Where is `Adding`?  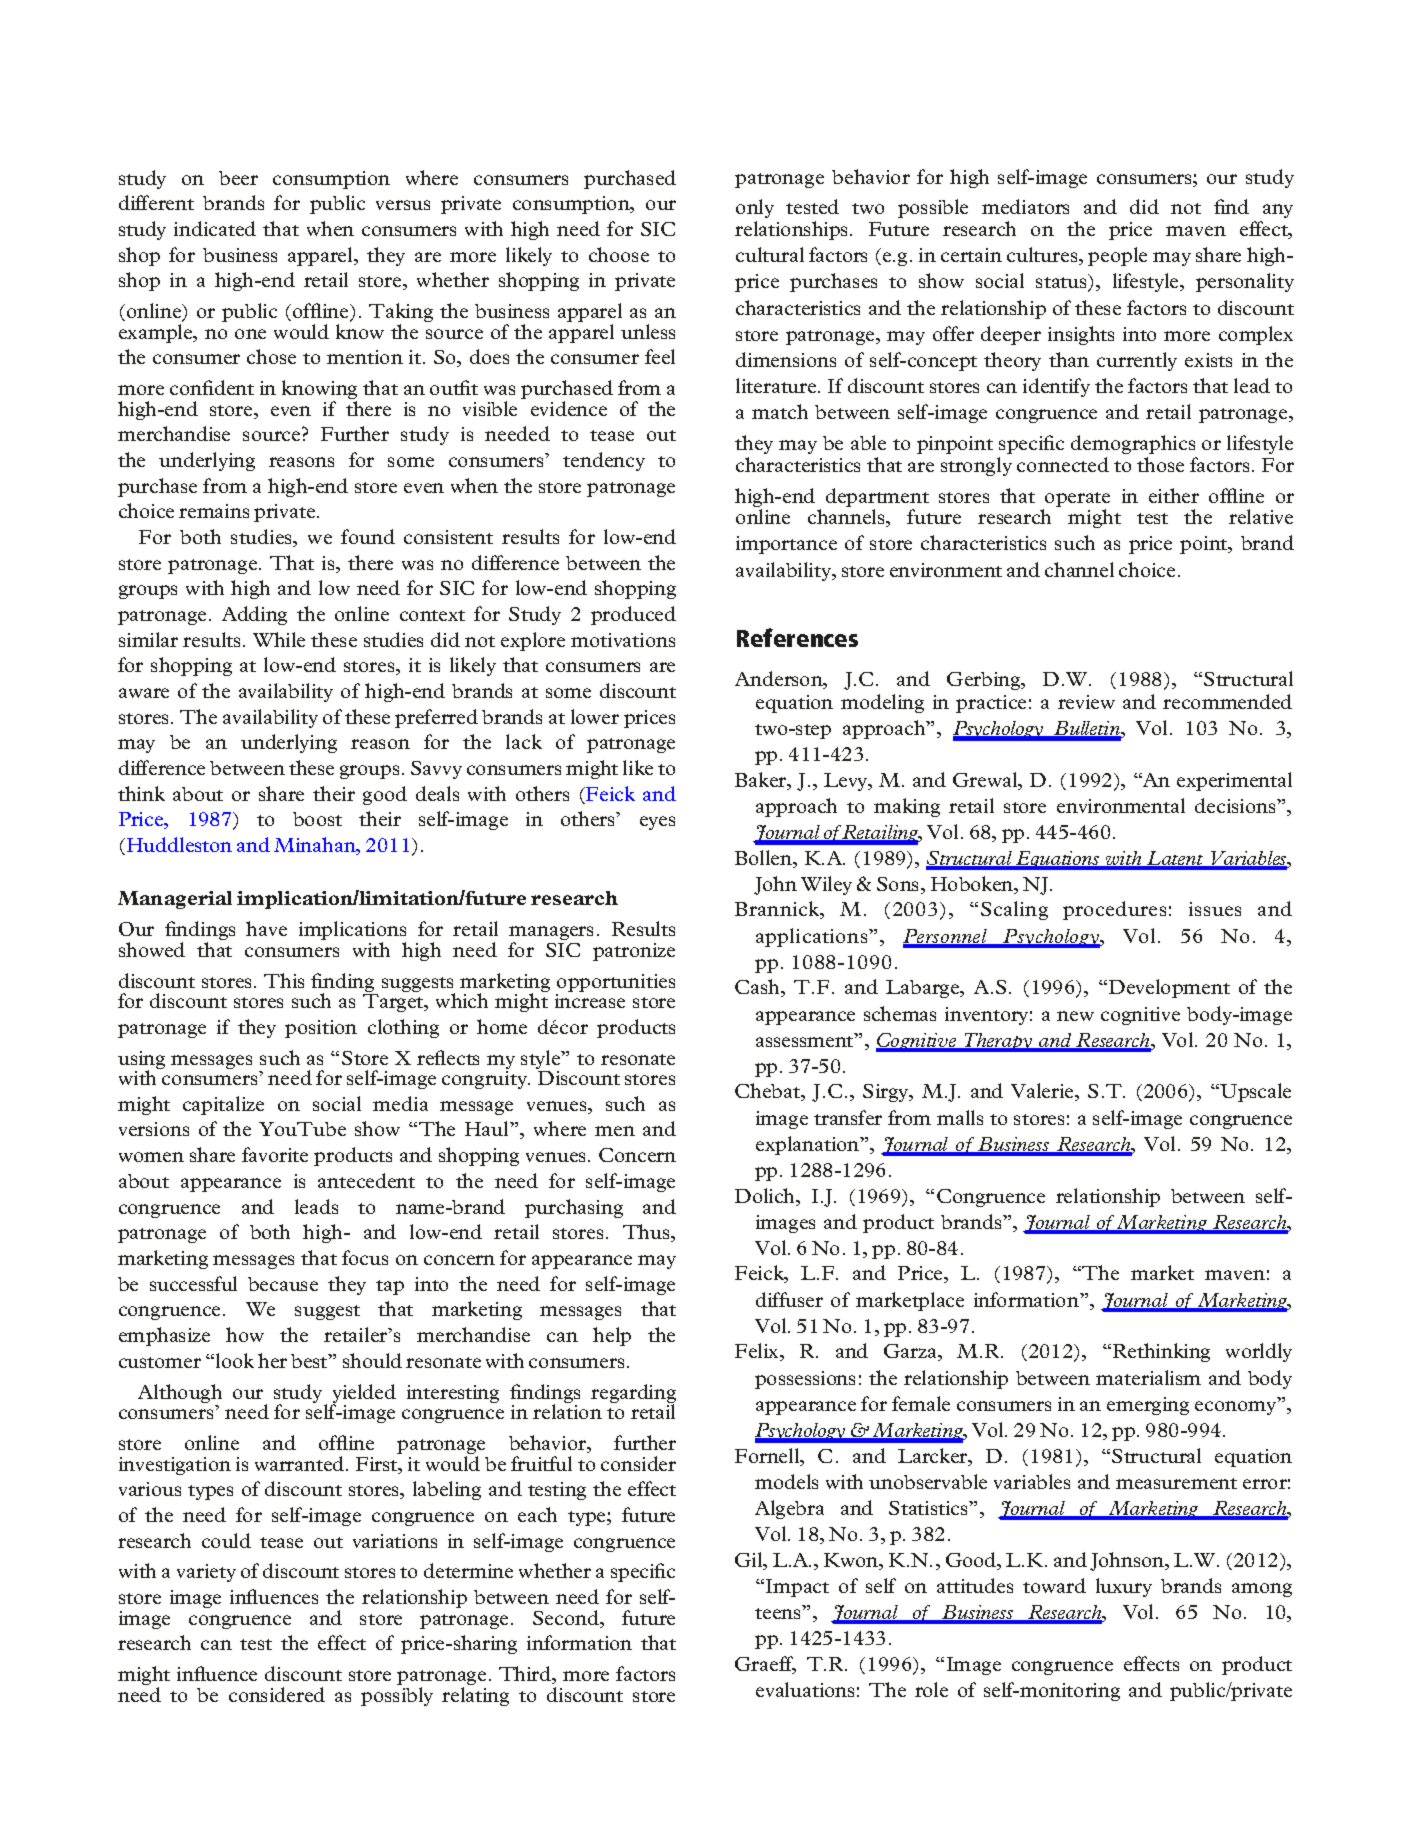
Adding is located at coordinates (254, 615).
